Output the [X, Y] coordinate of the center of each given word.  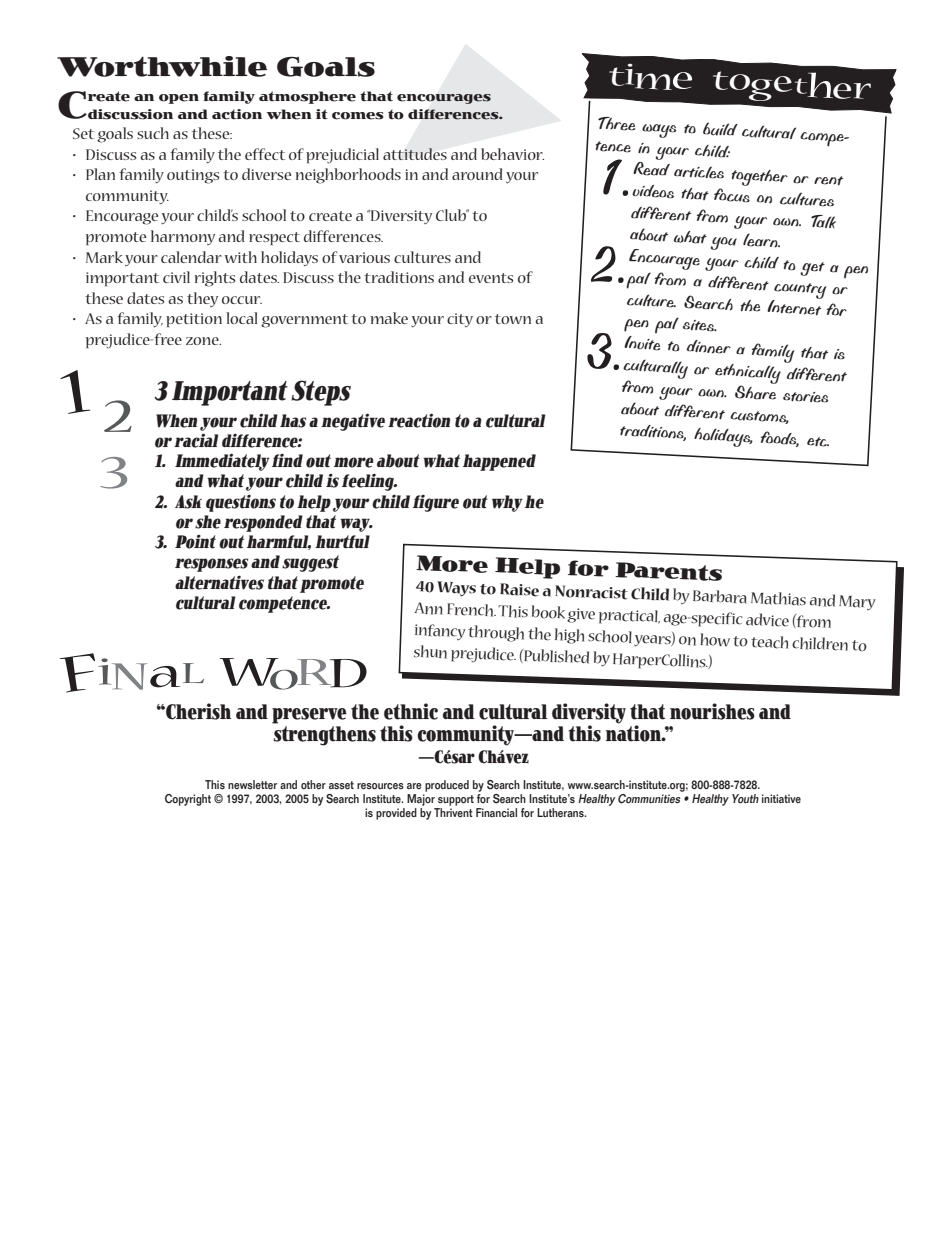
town [513, 319]
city [460, 320]
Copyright [188, 800]
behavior [512, 154]
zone [203, 341]
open [179, 99]
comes [358, 116]
